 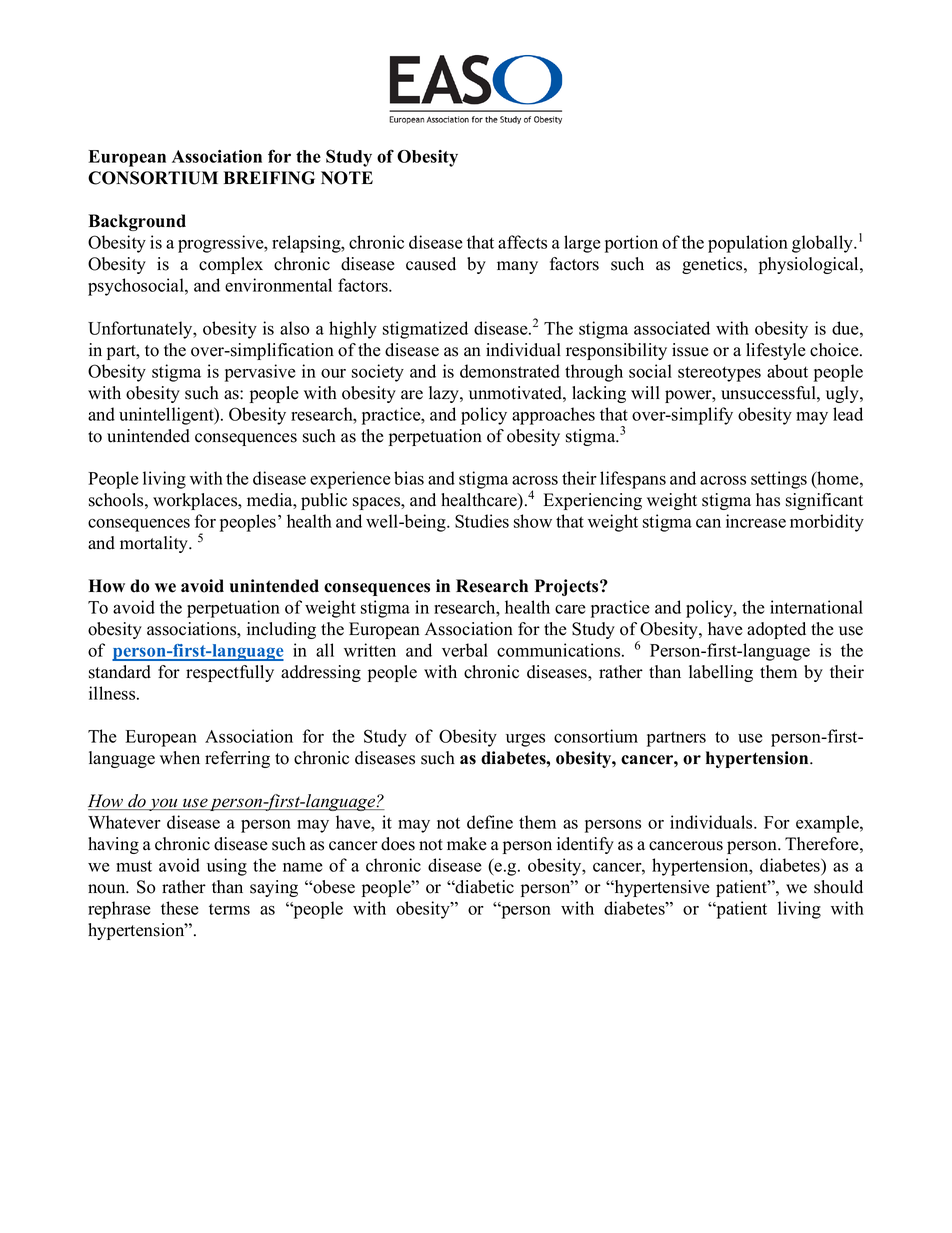 What do you see at coordinates (525, 740) in the screenshot?
I see `urges` at bounding box center [525, 740].
